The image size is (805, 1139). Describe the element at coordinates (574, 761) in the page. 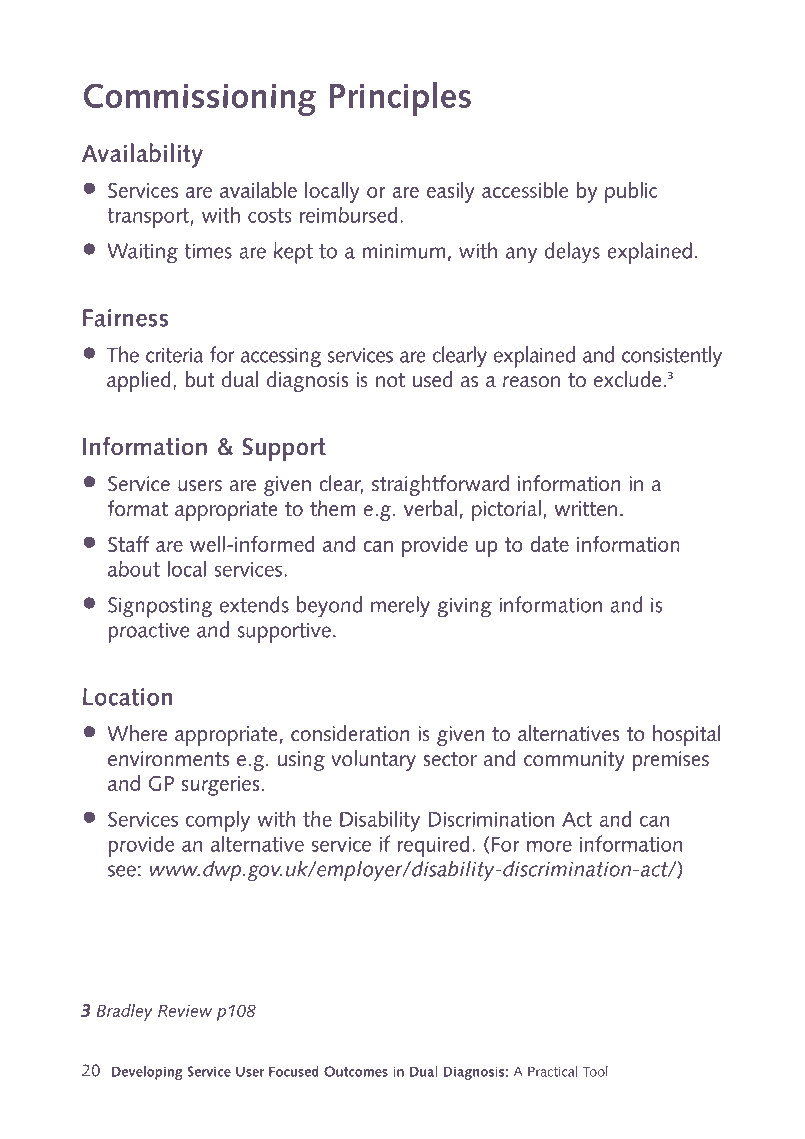

I see `community` at that location.
